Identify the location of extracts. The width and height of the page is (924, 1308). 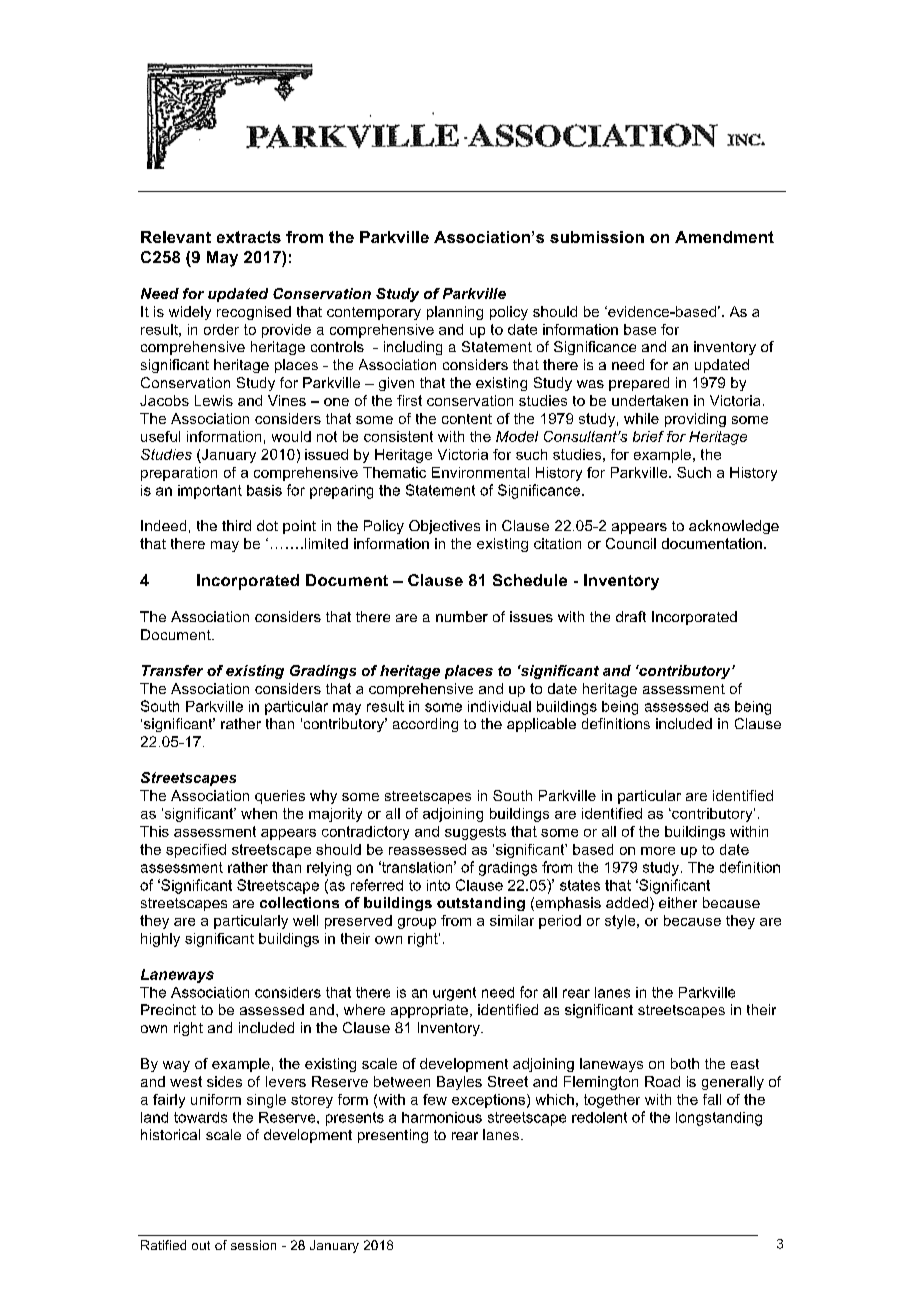
(249, 237).
